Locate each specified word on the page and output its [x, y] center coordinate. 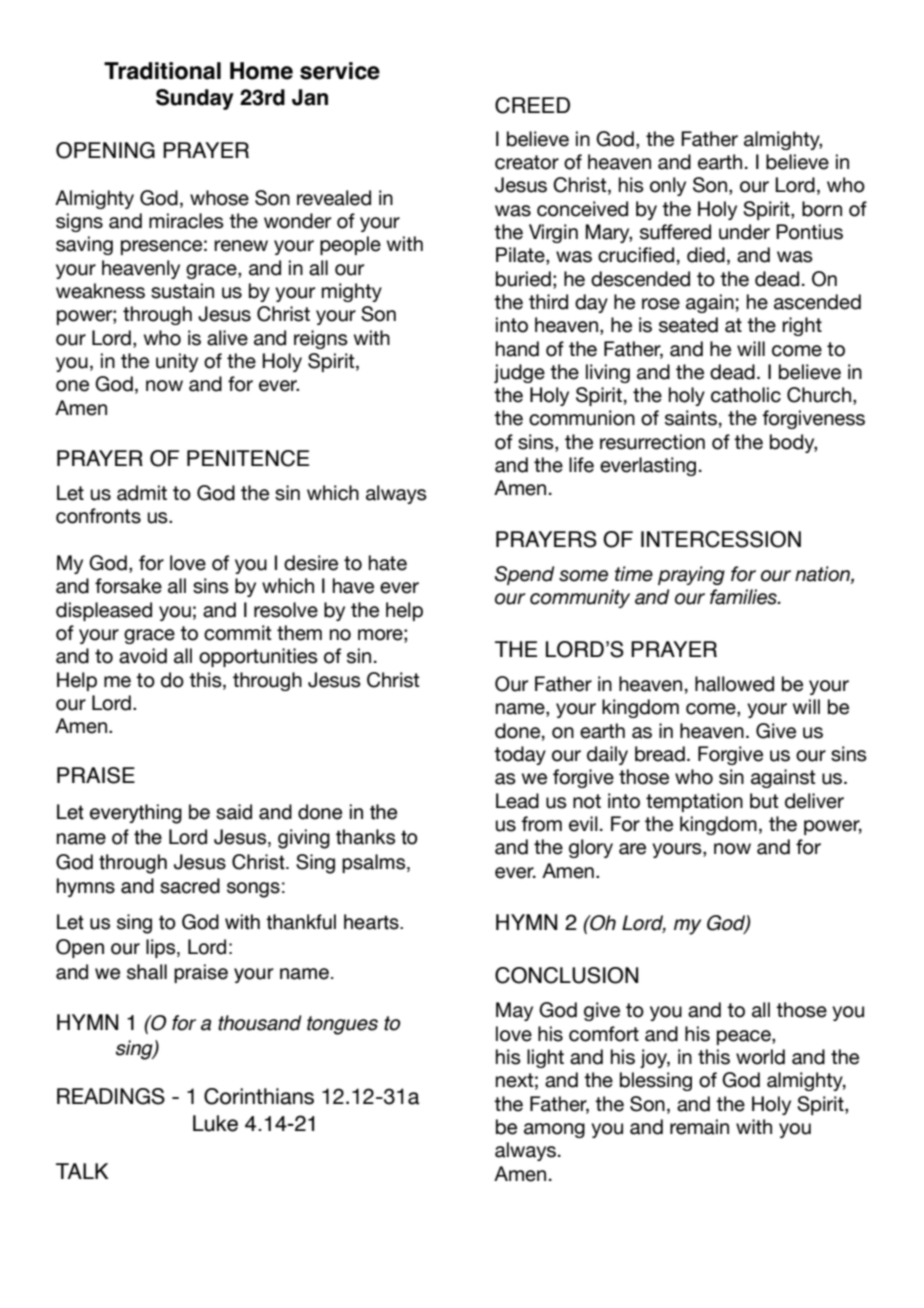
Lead [517, 801]
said [234, 812]
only [668, 186]
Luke [215, 1123]
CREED [532, 105]
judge [519, 373]
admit [142, 493]
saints [691, 418]
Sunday [195, 99]
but [764, 801]
